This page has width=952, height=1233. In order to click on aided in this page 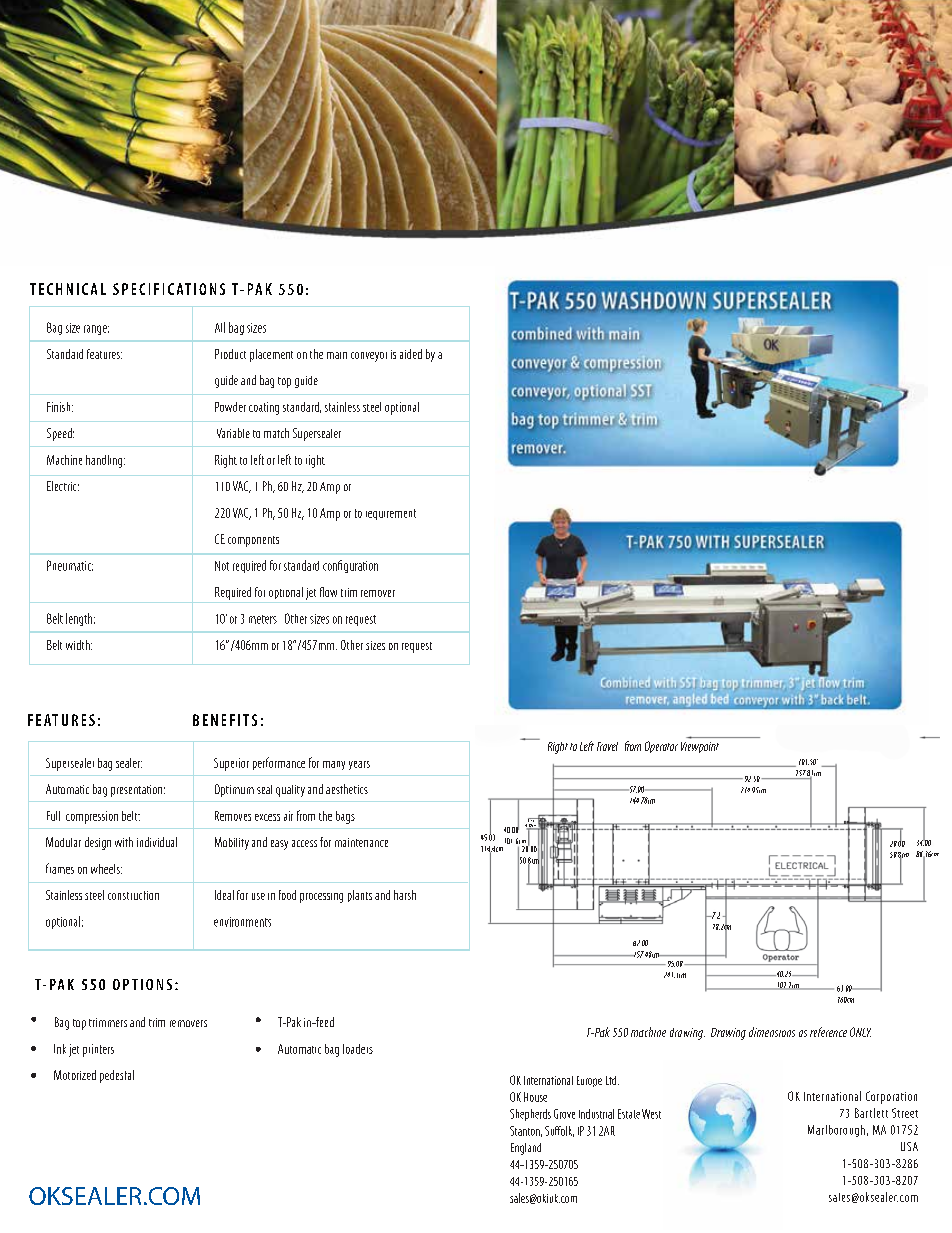, I will do `click(411, 354)`.
